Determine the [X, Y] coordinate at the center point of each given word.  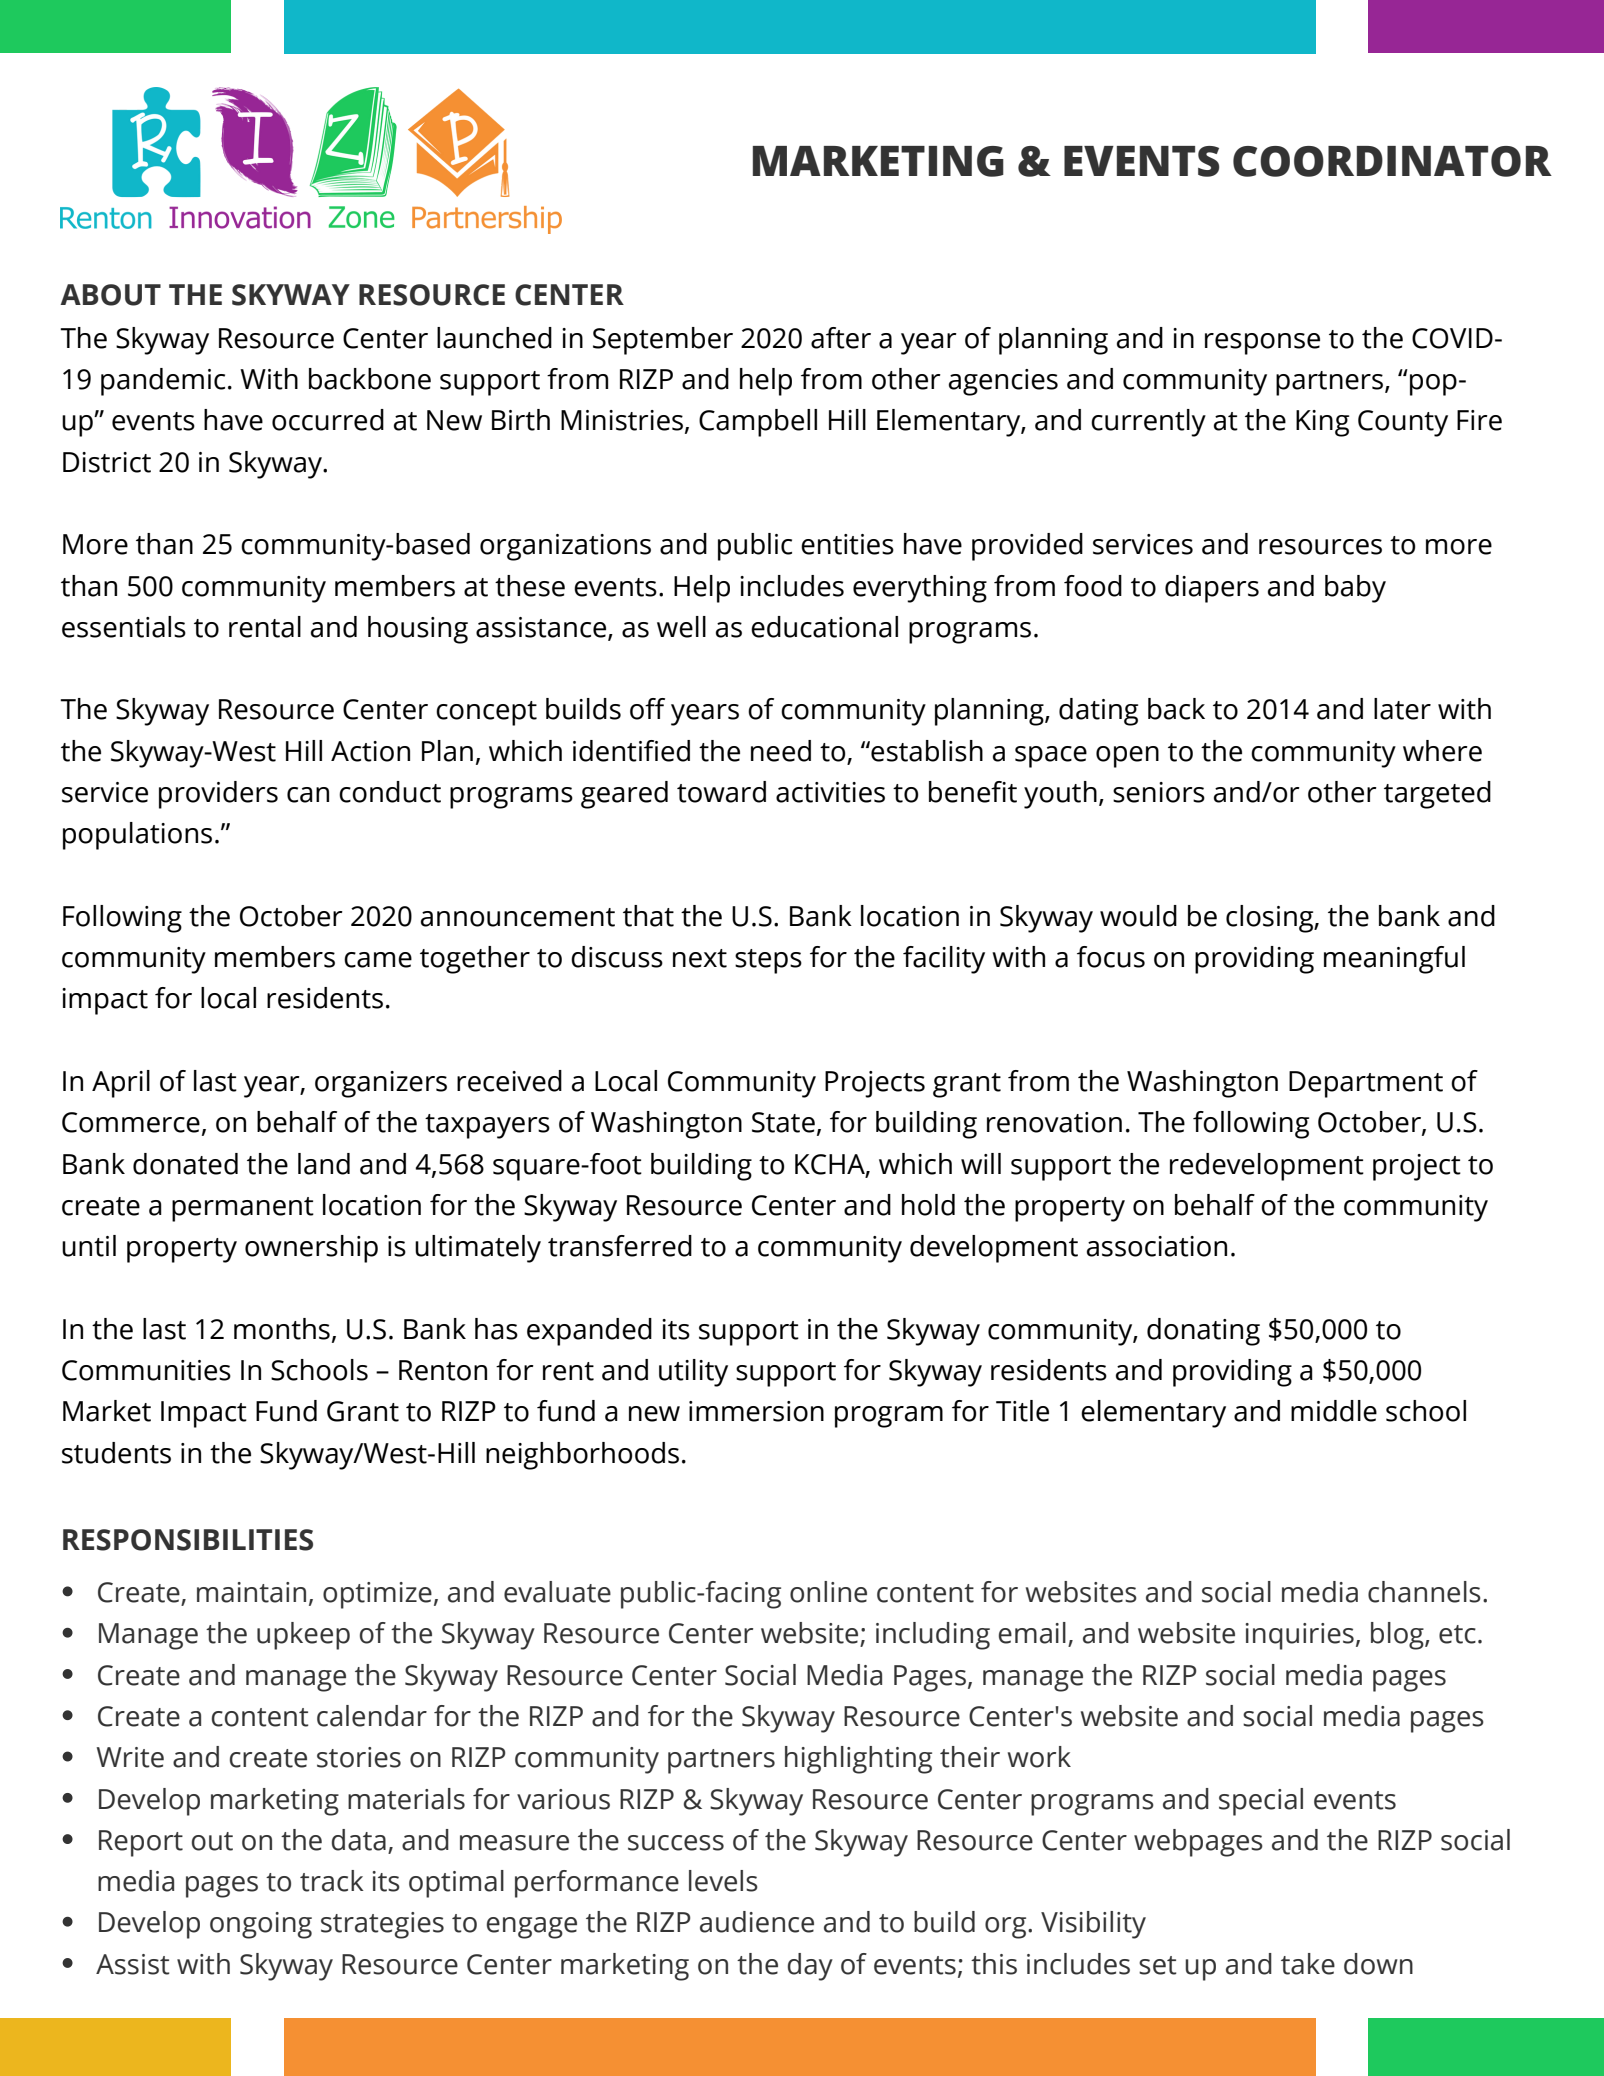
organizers [381, 1084]
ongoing [261, 1925]
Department [1366, 1084]
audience [757, 1922]
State [783, 1122]
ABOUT [110, 295]
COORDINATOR [1392, 161]
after [841, 338]
